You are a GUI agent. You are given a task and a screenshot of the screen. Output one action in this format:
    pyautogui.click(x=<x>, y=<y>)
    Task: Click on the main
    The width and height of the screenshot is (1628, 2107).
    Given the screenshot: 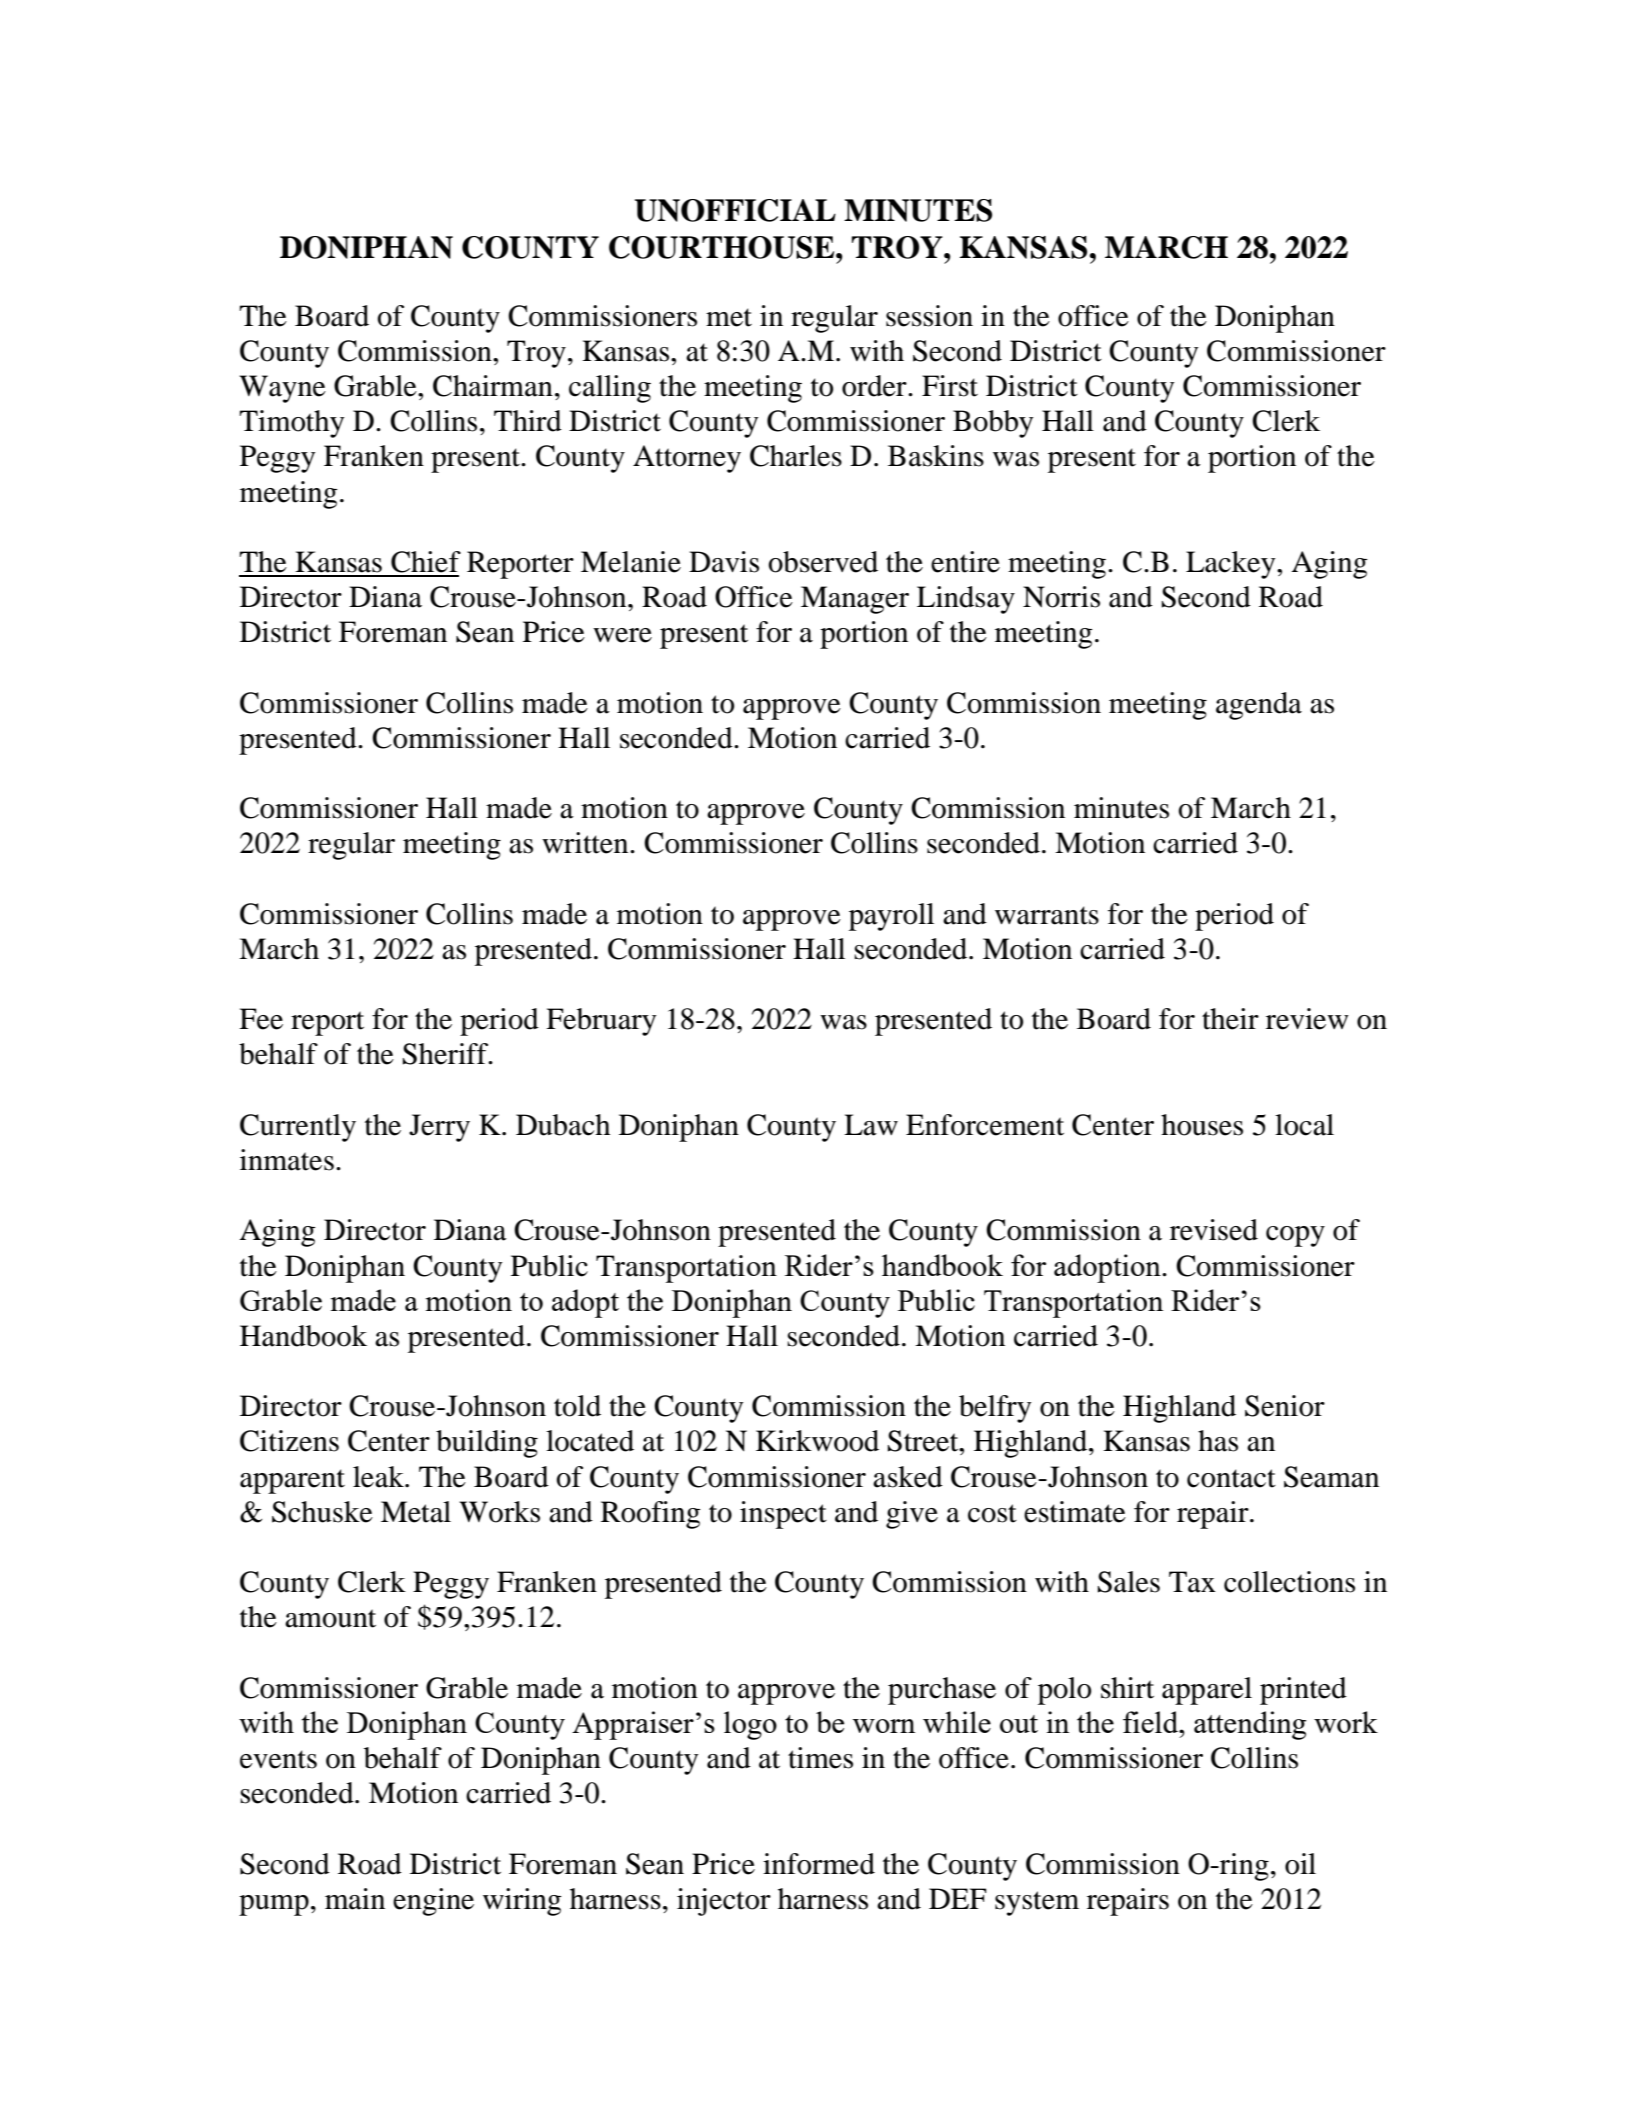 What is the action you would take?
    pyautogui.click(x=355, y=1899)
